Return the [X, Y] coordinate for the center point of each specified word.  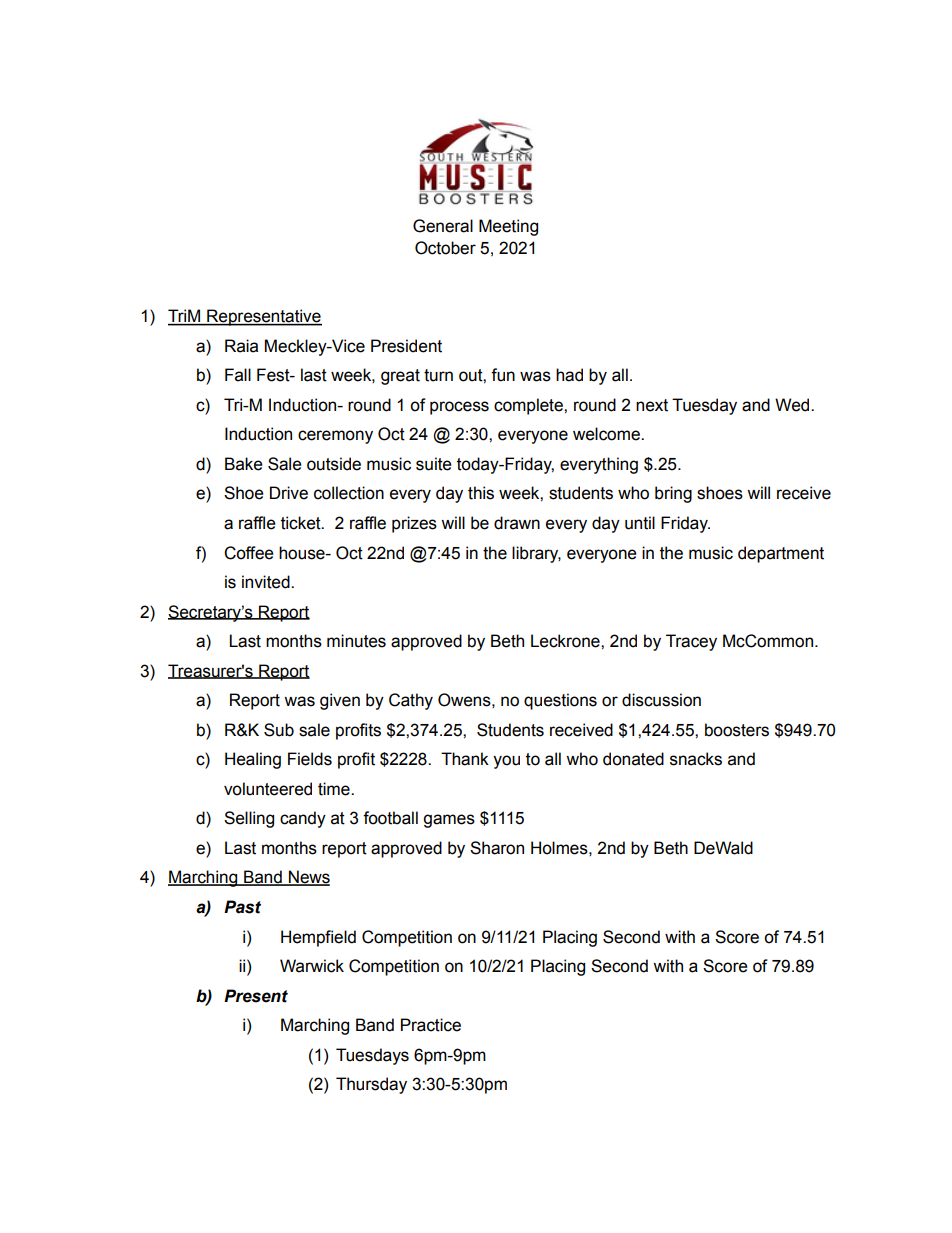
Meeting [508, 227]
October [445, 248]
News [308, 878]
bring [673, 494]
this [481, 493]
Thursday [371, 1085]
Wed [793, 405]
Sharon [497, 848]
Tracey [691, 642]
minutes [356, 641]
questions [560, 701]
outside [334, 464]
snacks [696, 759]
